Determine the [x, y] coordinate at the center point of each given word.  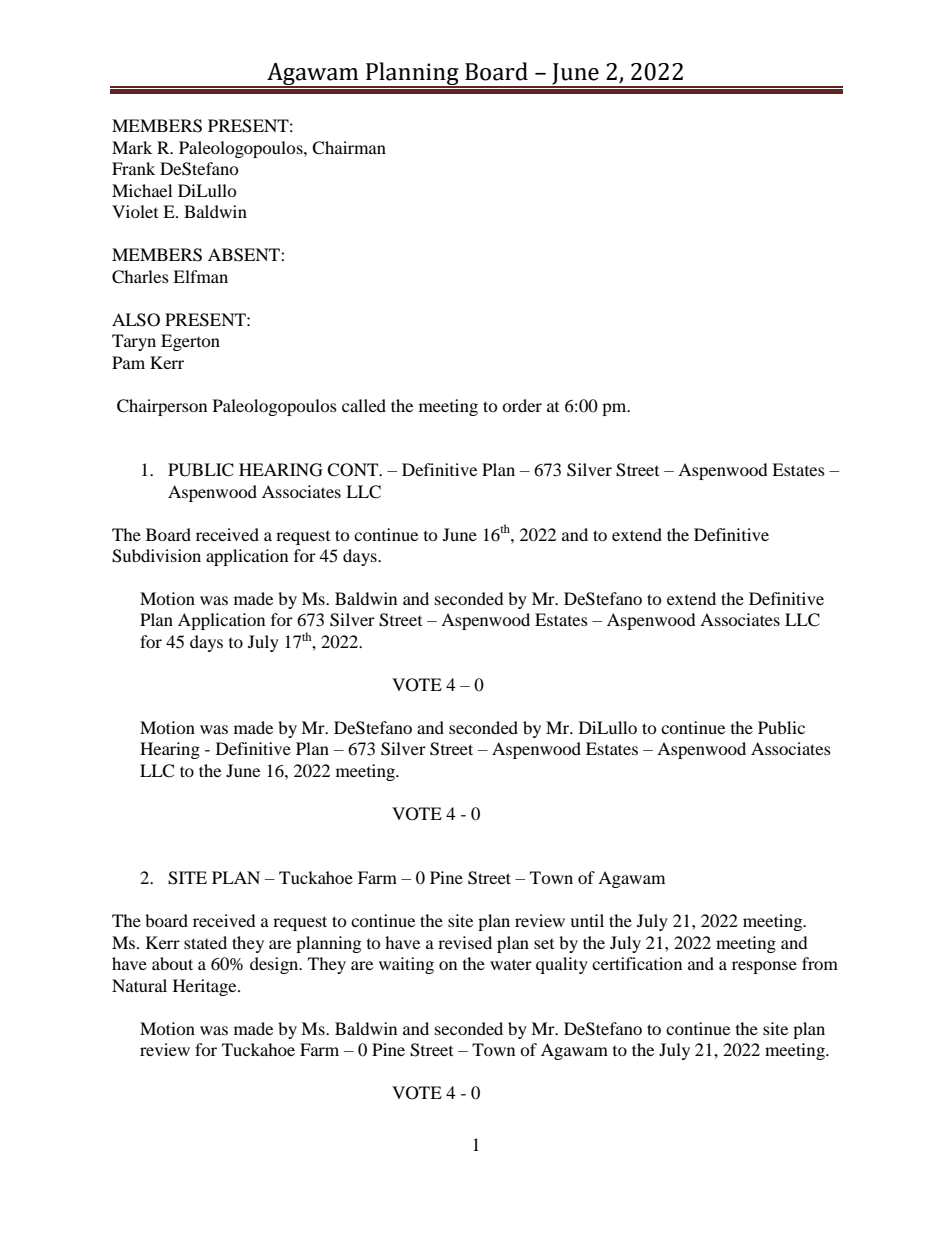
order [522, 405]
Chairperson [162, 407]
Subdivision [156, 556]
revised [465, 942]
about [172, 963]
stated [205, 942]
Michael [142, 190]
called [364, 405]
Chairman [349, 148]
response [764, 967]
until [587, 920]
